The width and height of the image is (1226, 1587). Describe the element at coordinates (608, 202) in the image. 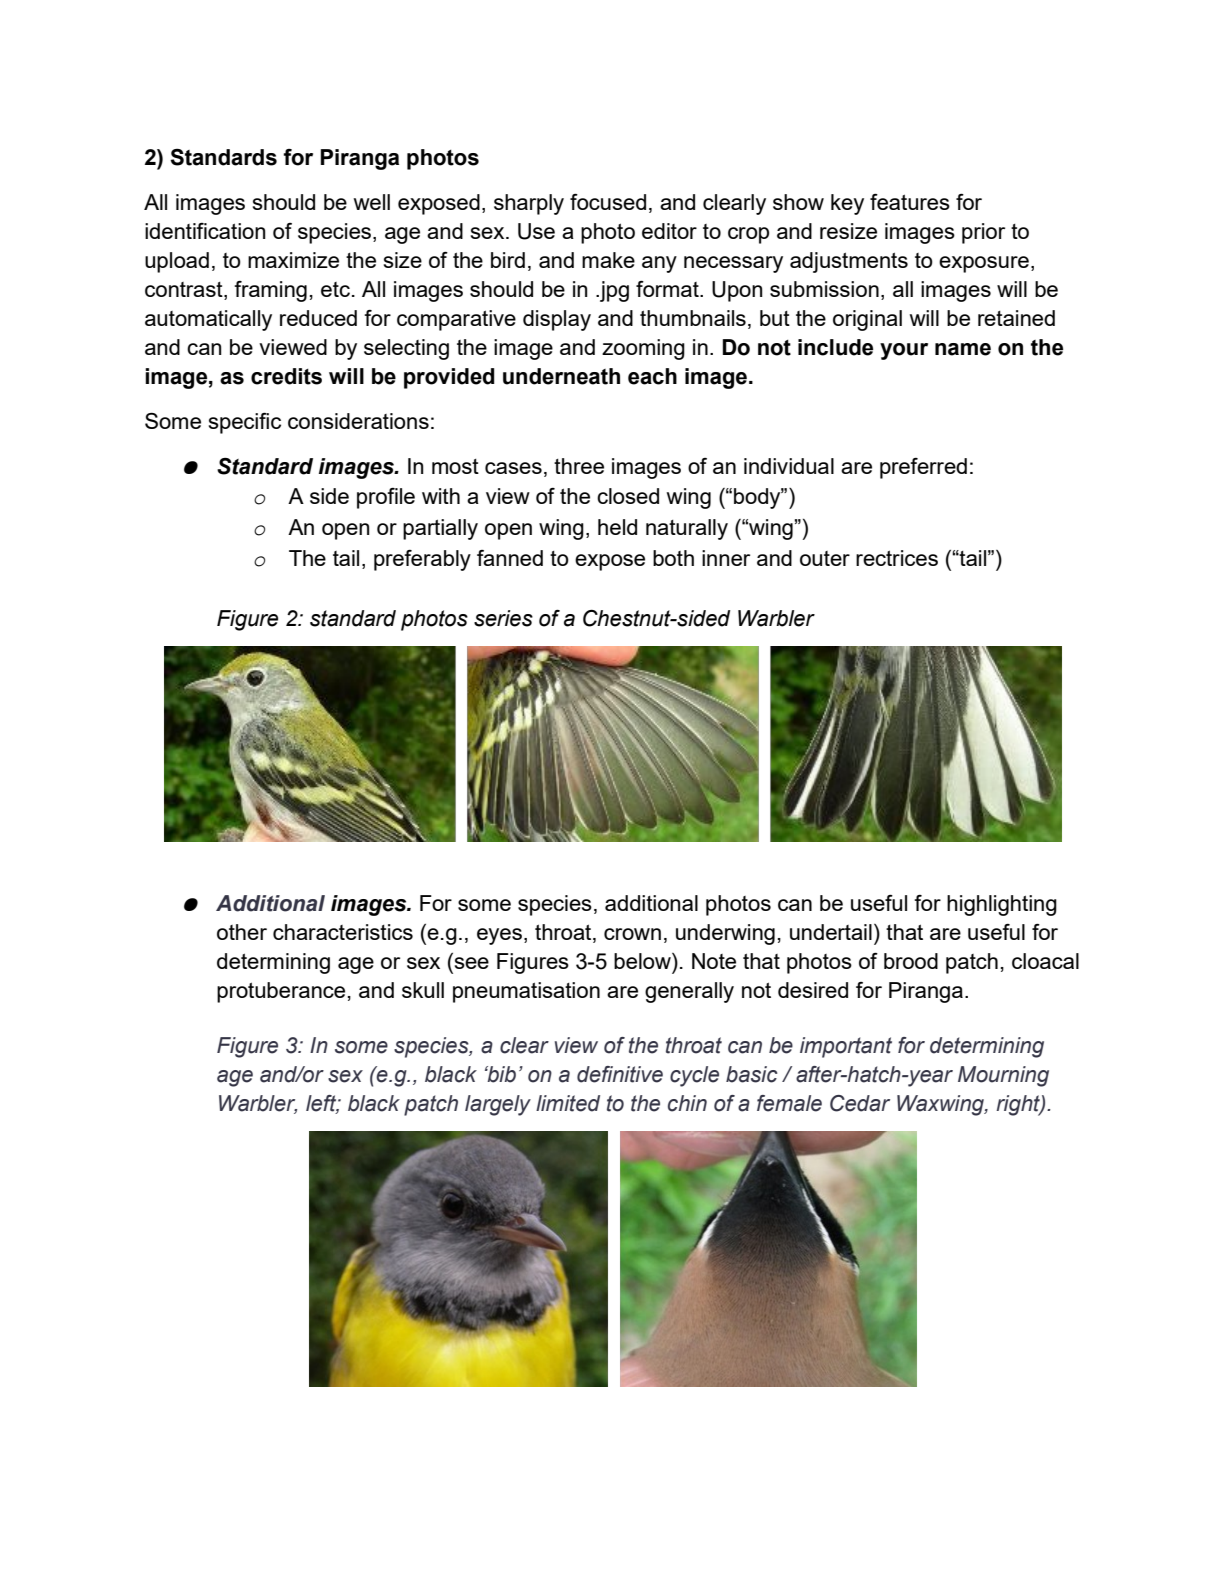

I see `focused` at that location.
